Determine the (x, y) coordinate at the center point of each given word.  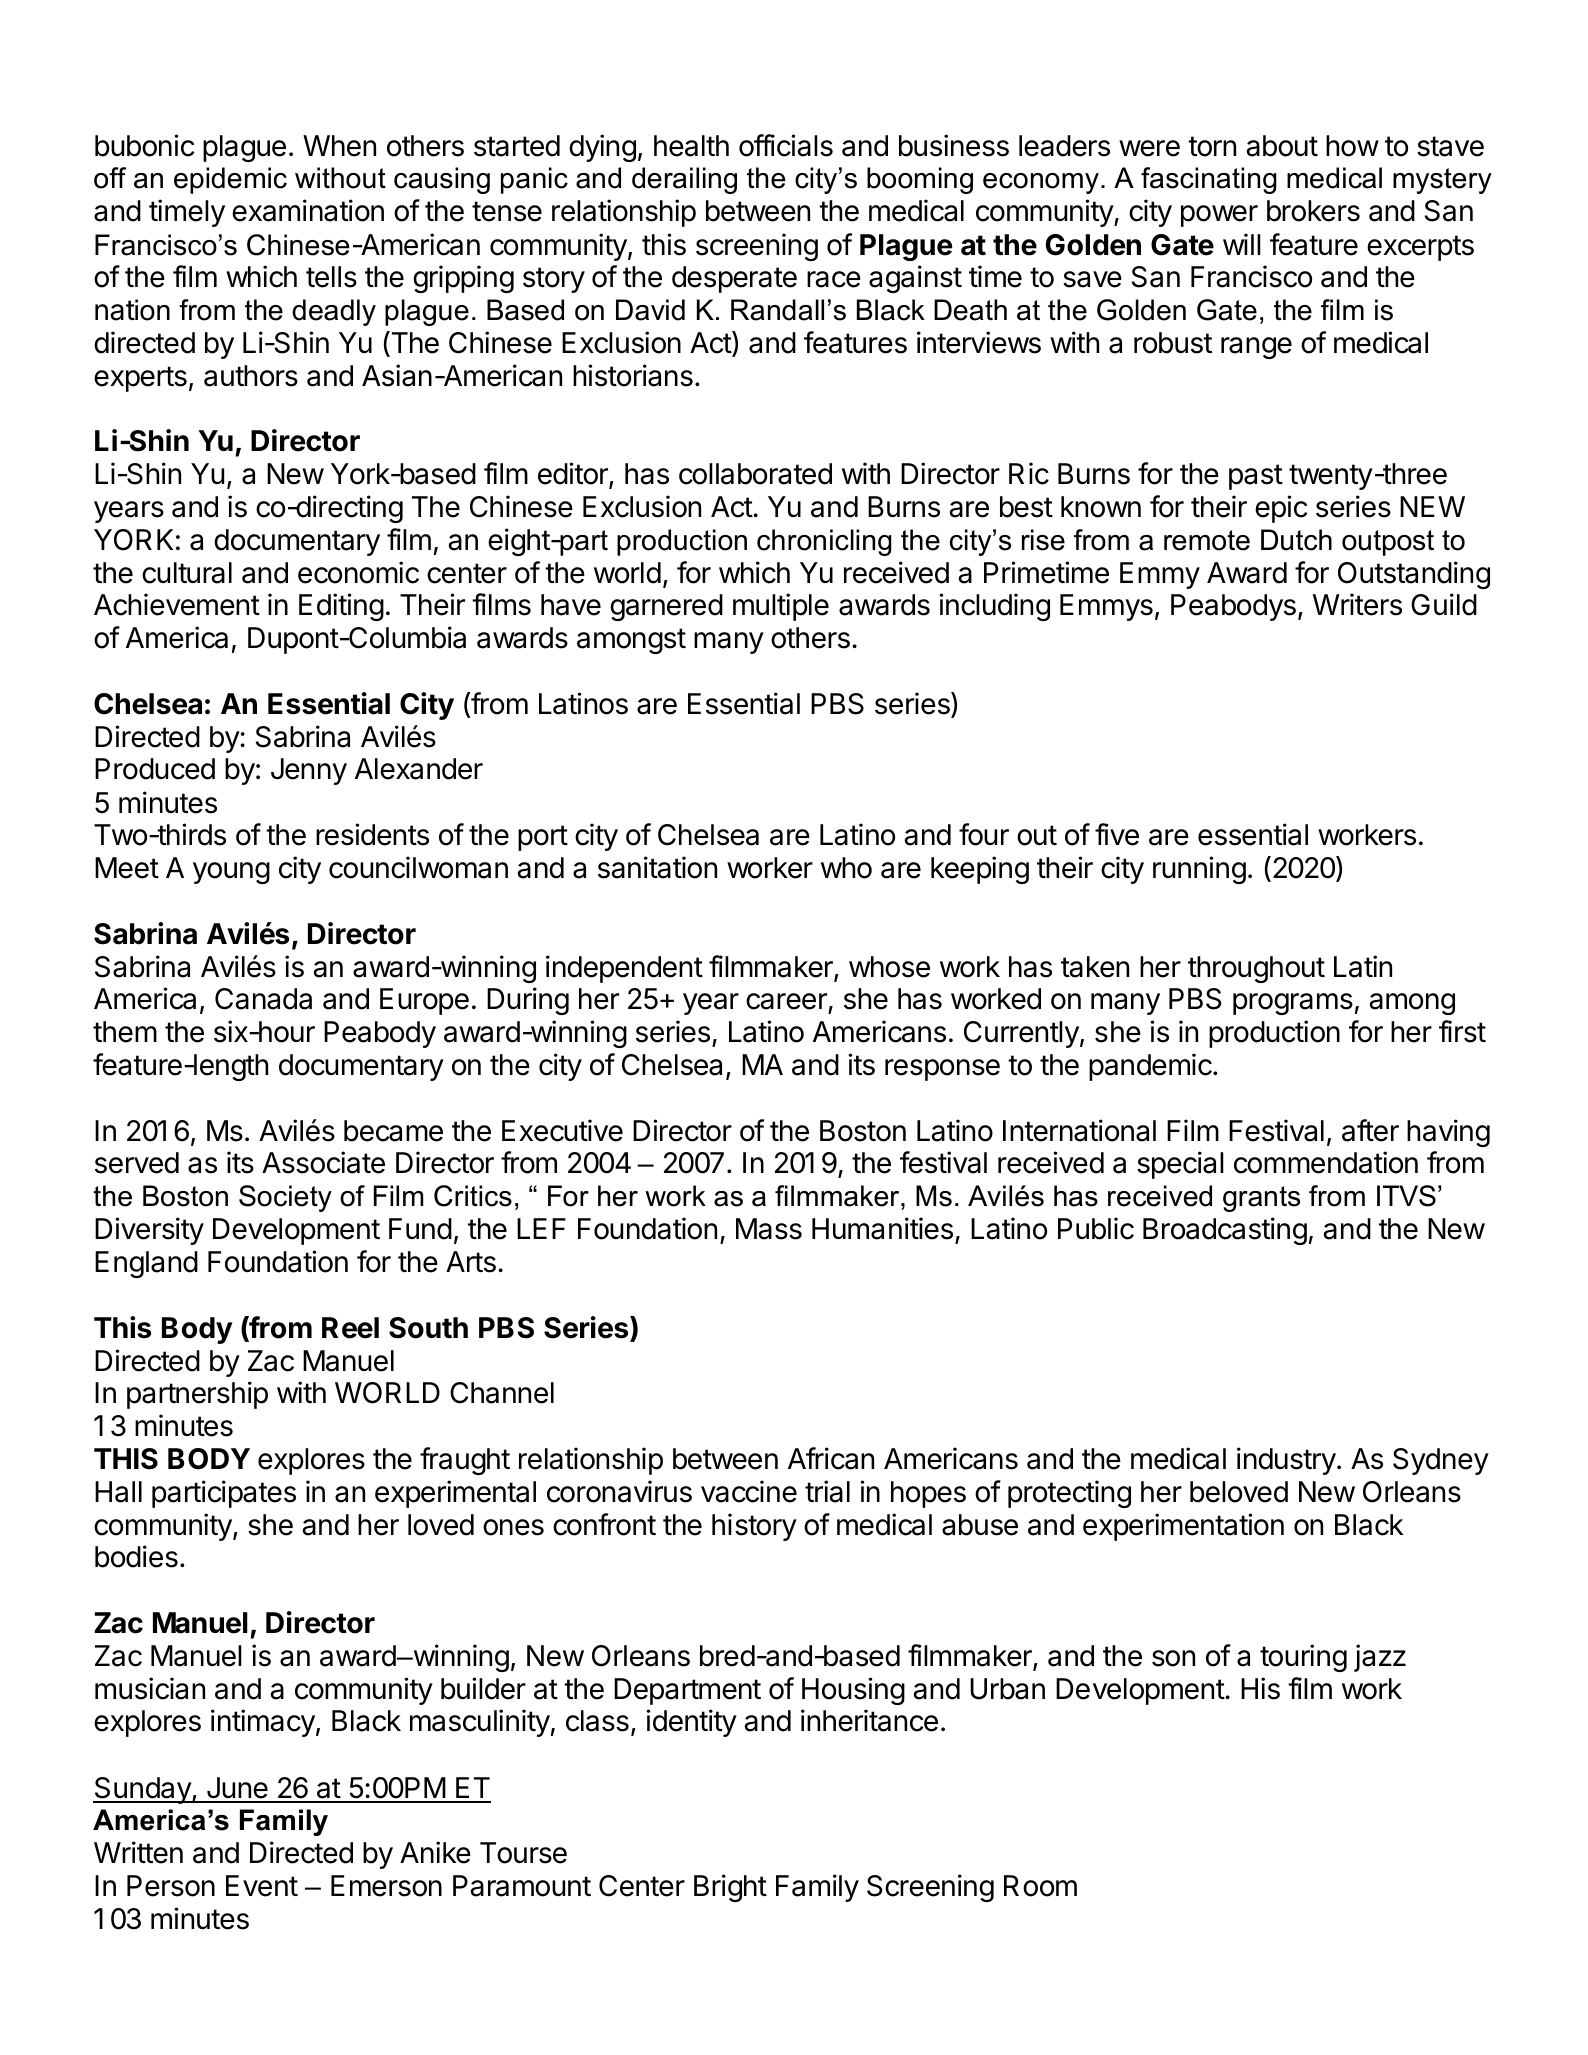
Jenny (309, 771)
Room (1040, 1886)
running (1199, 870)
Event (262, 1886)
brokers (1313, 211)
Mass (769, 1229)
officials (786, 145)
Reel (350, 1328)
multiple (781, 607)
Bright (730, 1888)
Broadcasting (1225, 1231)
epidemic (230, 180)
